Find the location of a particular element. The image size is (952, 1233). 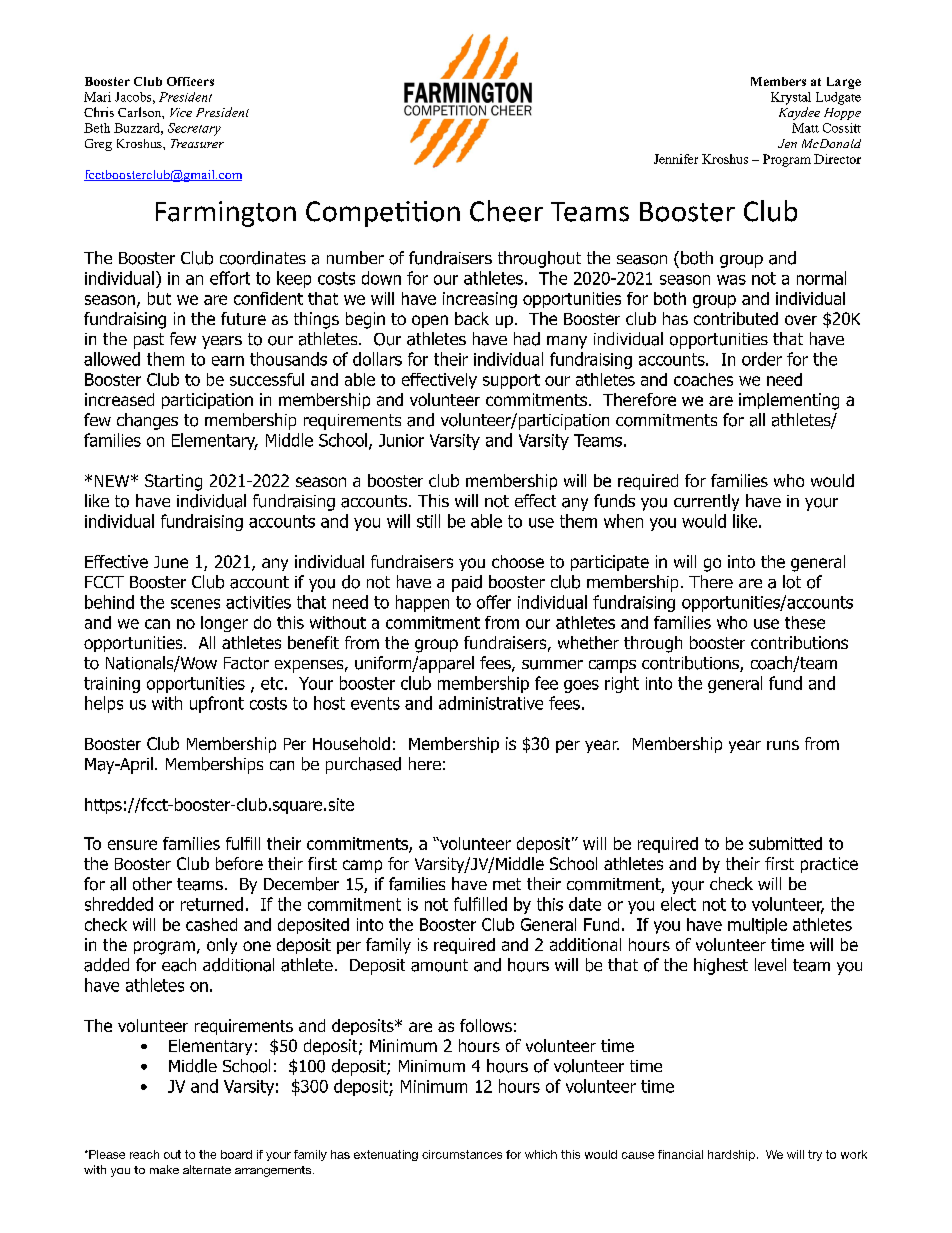

runs is located at coordinates (783, 745).
